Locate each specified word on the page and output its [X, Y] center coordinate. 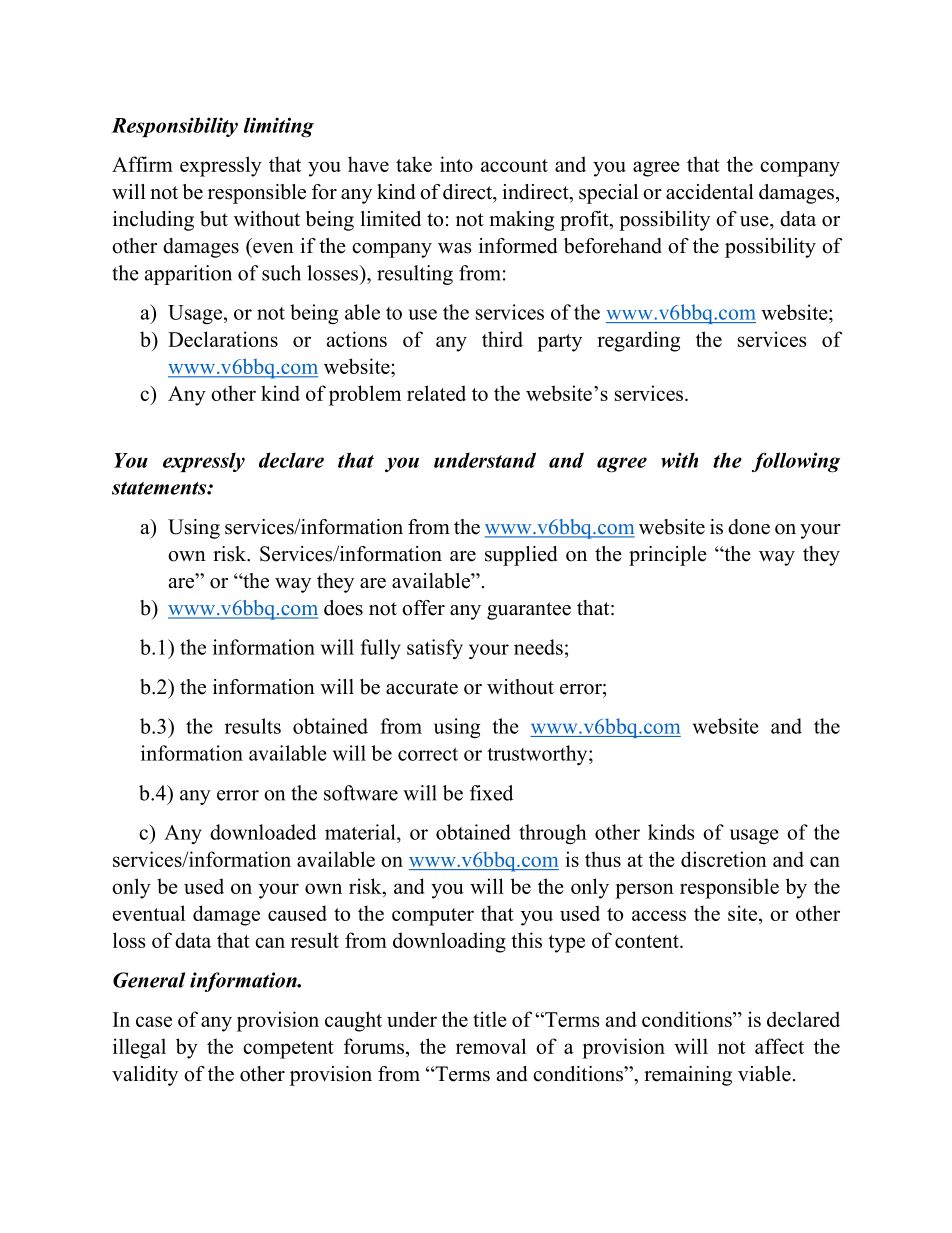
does [343, 608]
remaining [688, 1076]
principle [668, 556]
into [456, 164]
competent [288, 1050]
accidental [710, 192]
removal [491, 1046]
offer [423, 608]
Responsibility [174, 127]
